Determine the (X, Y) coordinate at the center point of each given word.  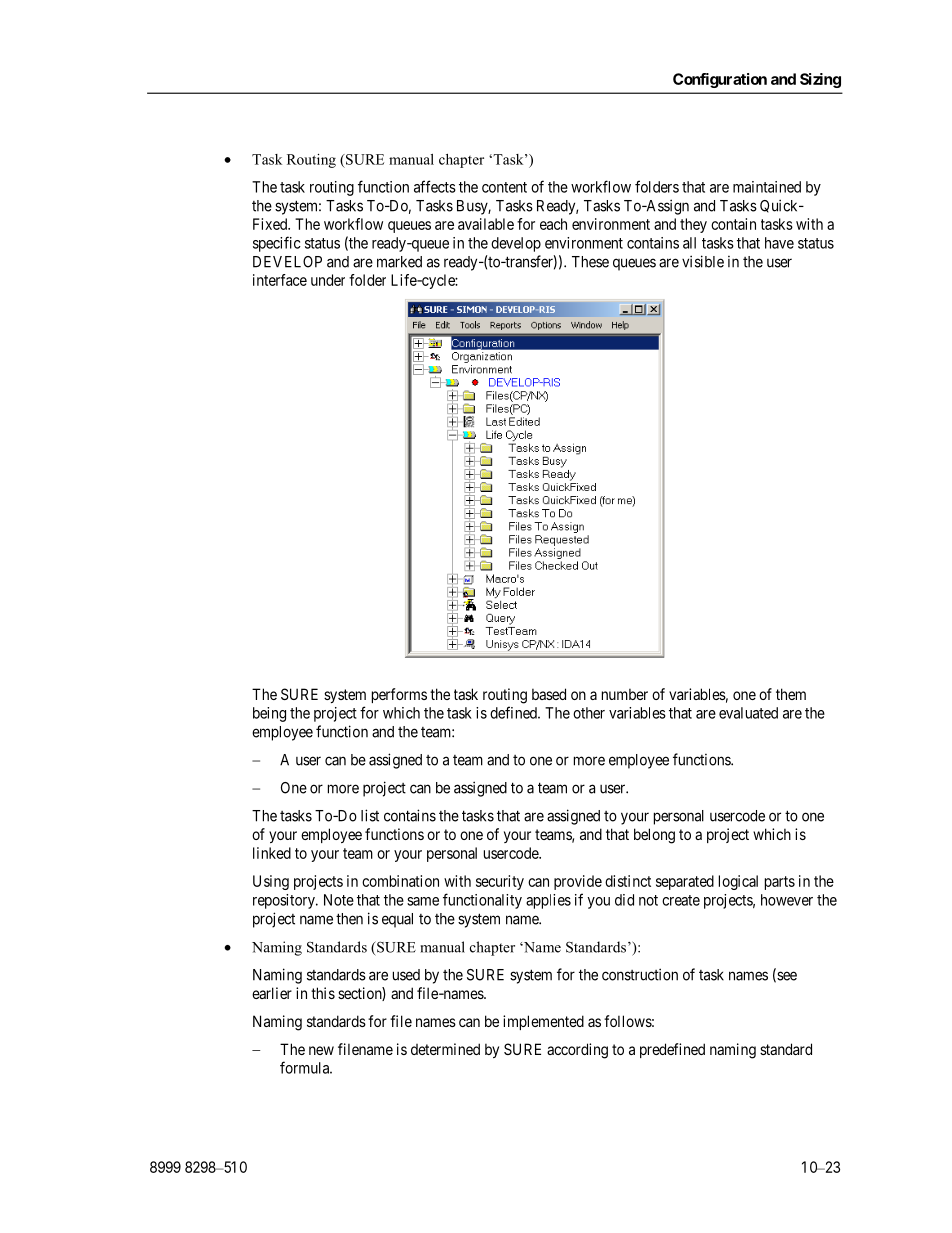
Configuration (720, 80)
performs (399, 695)
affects (435, 186)
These (590, 262)
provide (578, 882)
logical (738, 882)
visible (703, 261)
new (321, 1050)
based (549, 694)
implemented (543, 1022)
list (370, 815)
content (504, 187)
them (791, 694)
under (328, 280)
